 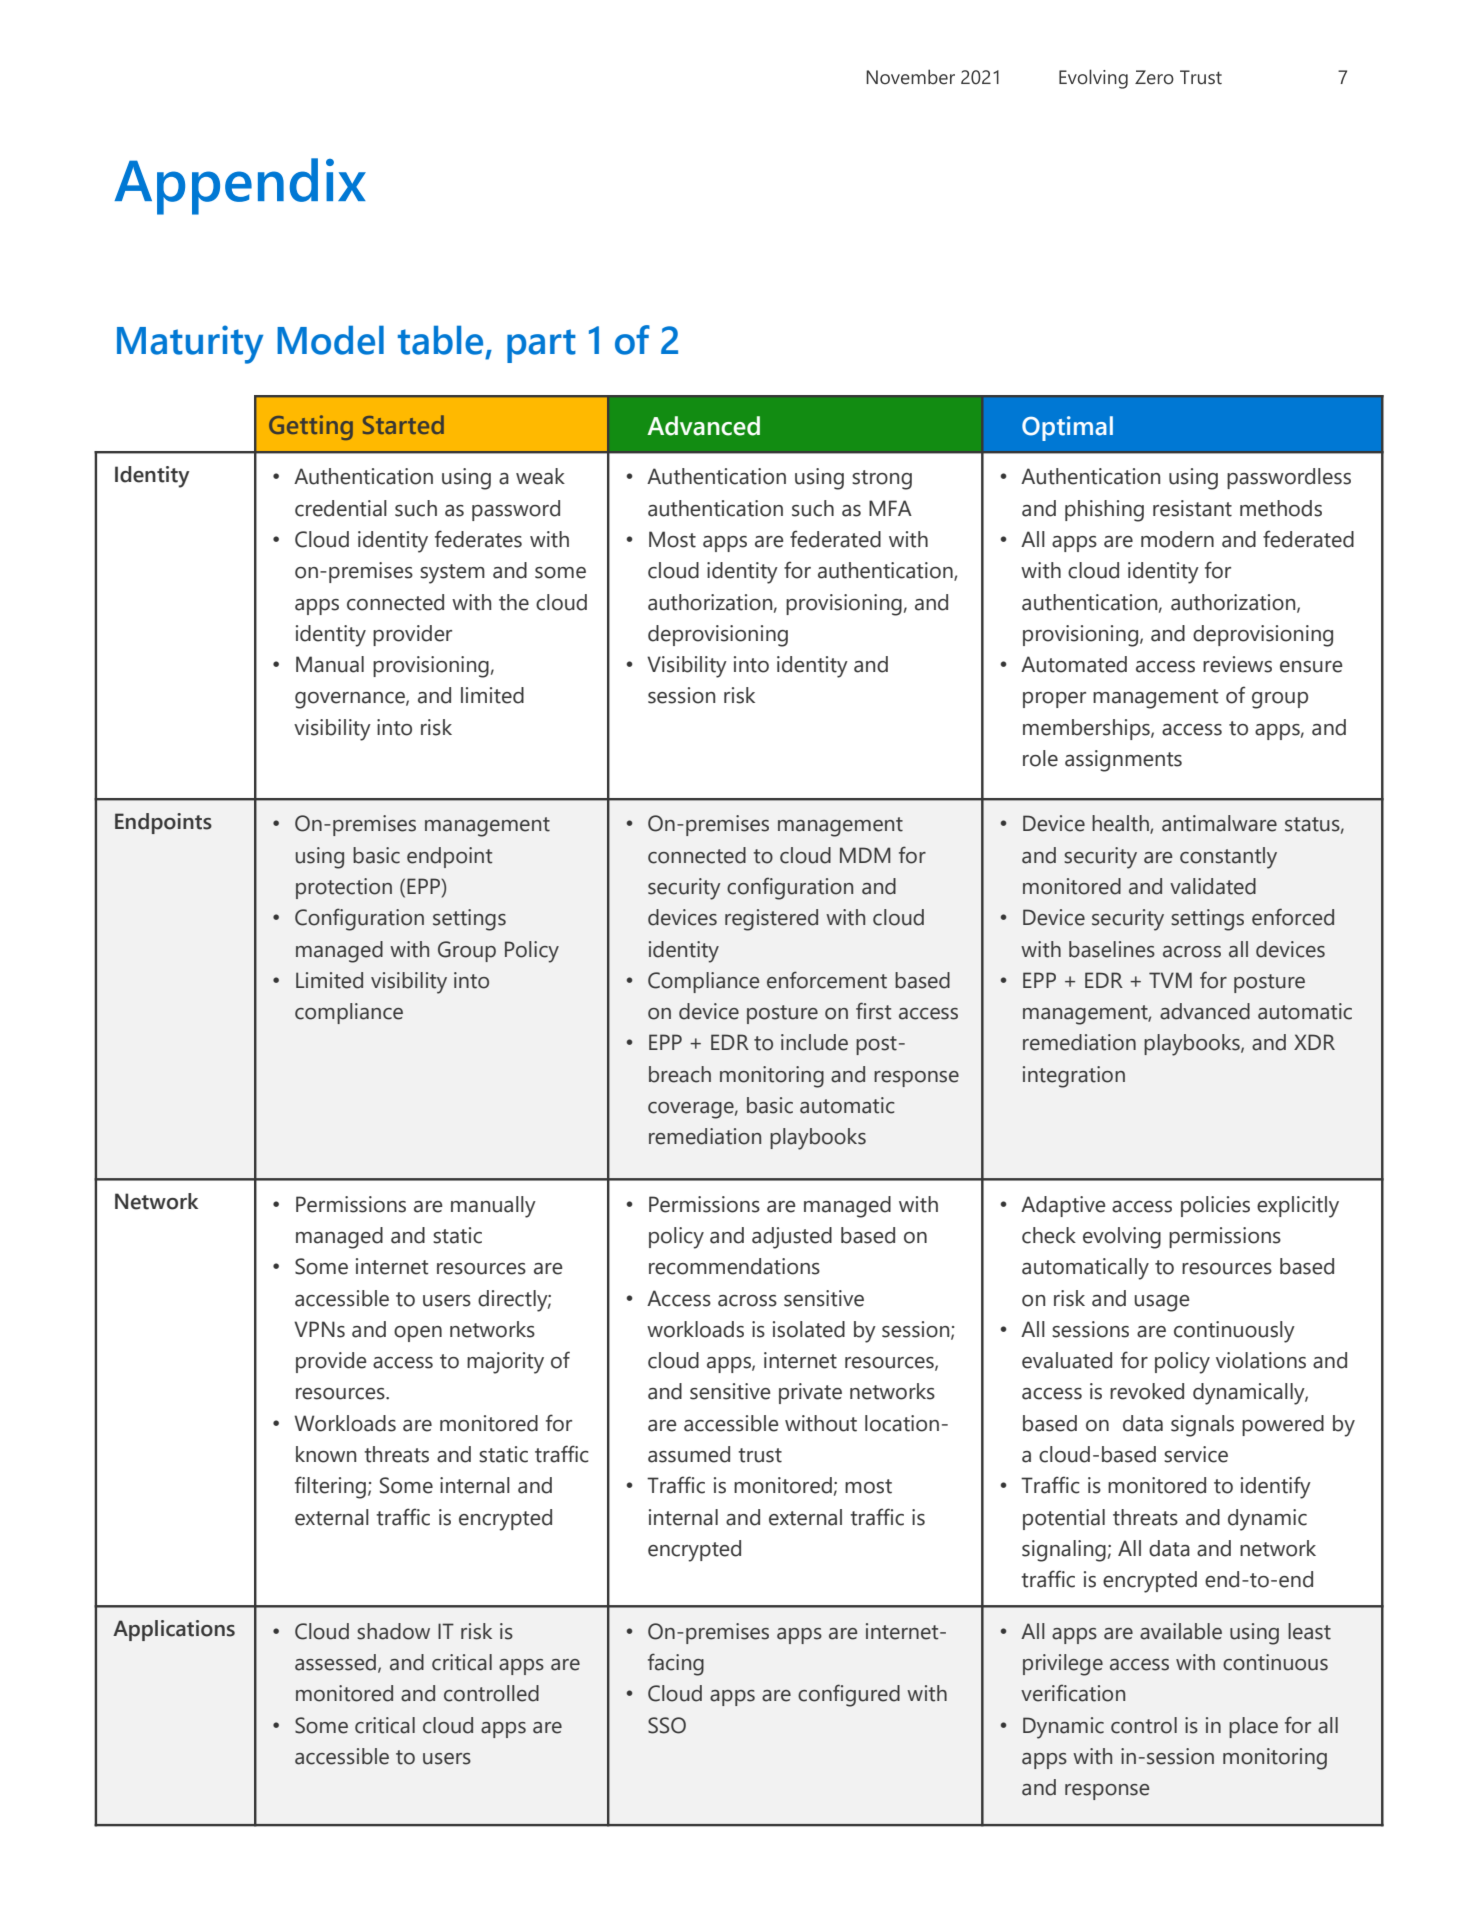 What do you see at coordinates (1177, 539) in the page?
I see `modern` at bounding box center [1177, 539].
